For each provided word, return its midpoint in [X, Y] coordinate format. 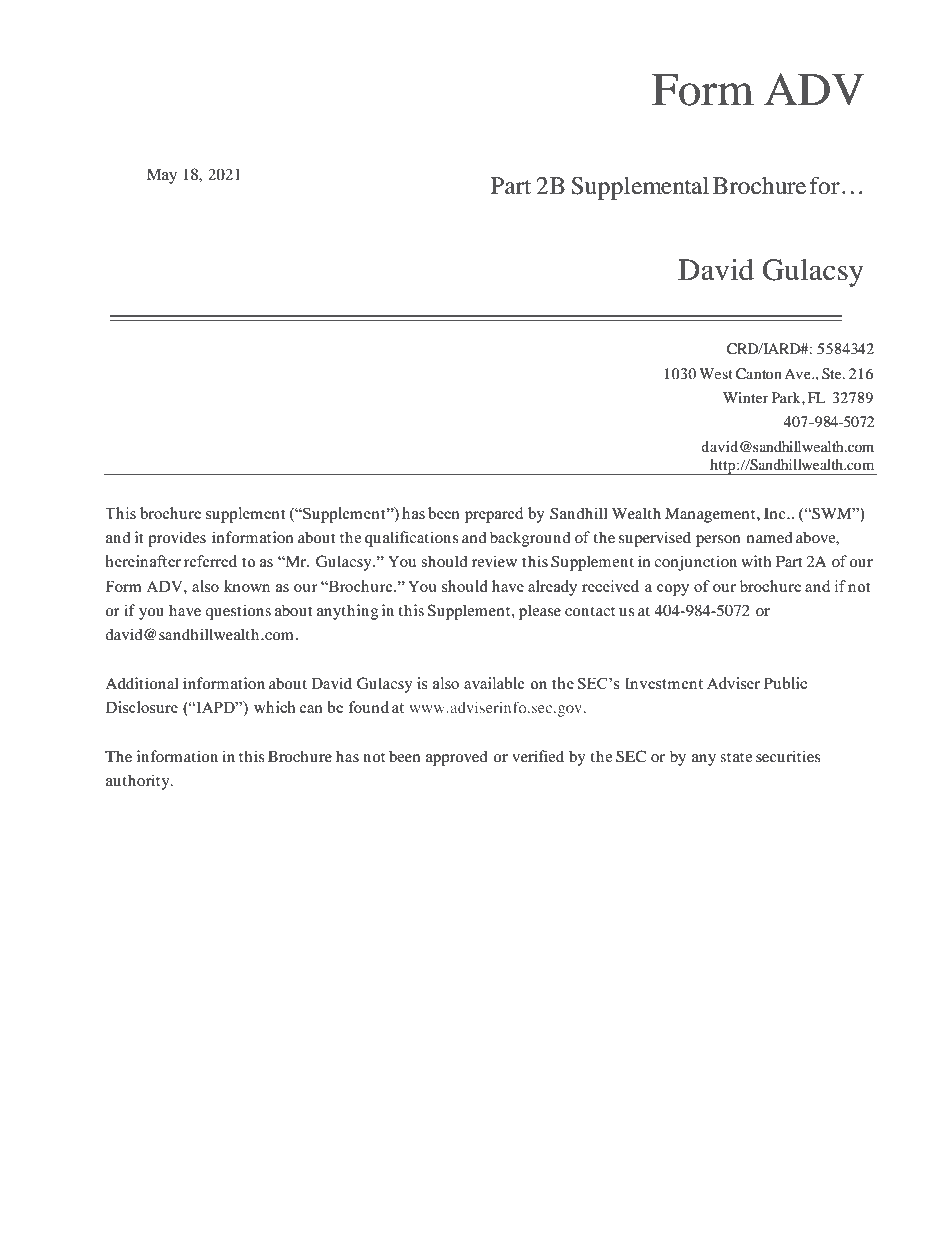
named [770, 537]
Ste [833, 374]
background [530, 539]
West [716, 373]
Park [787, 397]
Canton [759, 374]
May [162, 176]
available [494, 683]
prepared [494, 515]
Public [785, 683]
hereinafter [143, 561]
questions [238, 612]
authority [139, 782]
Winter [746, 397]
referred [210, 561]
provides [177, 539]
